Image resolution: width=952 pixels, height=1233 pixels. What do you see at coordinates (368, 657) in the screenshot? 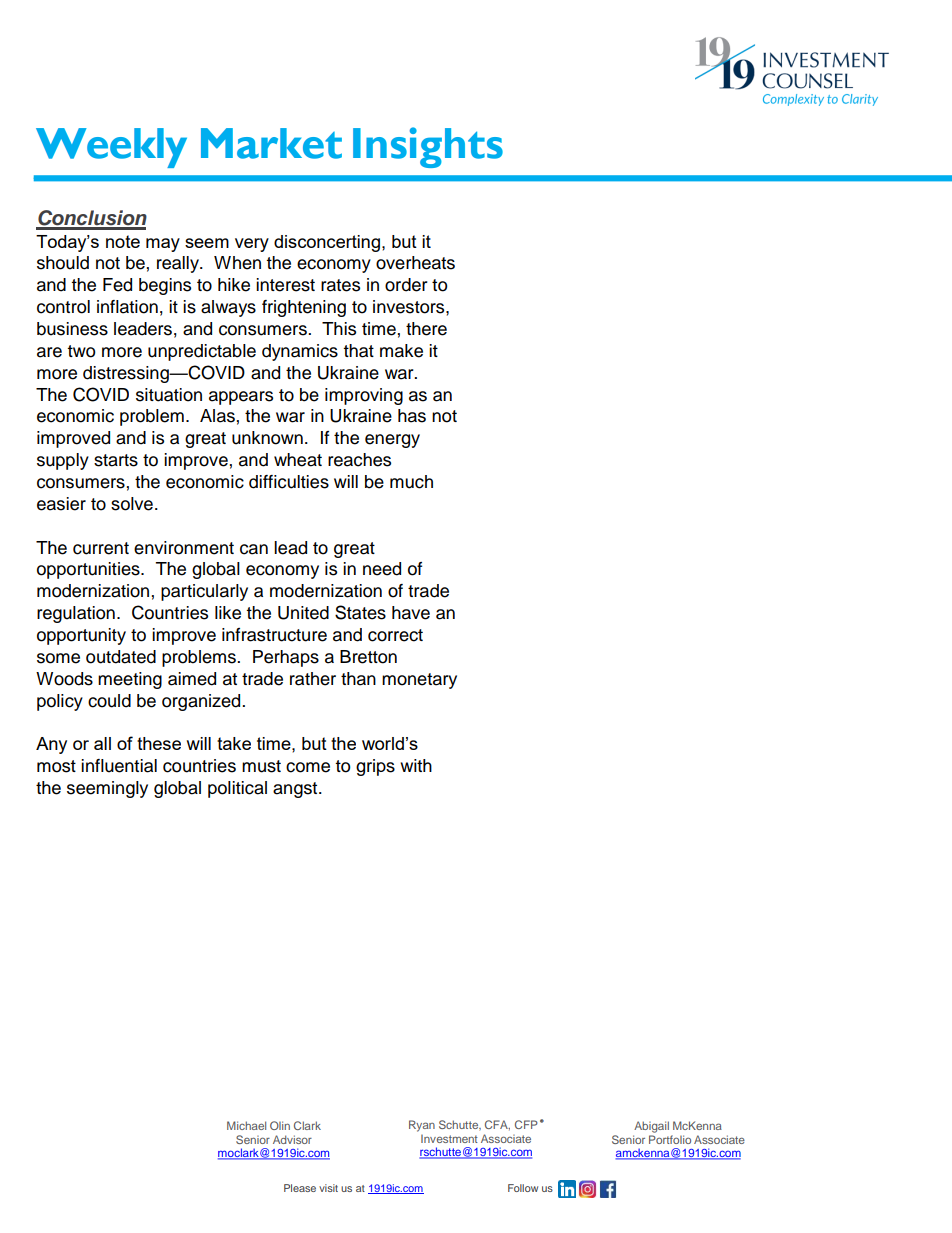
I see `Bretton` at bounding box center [368, 657].
